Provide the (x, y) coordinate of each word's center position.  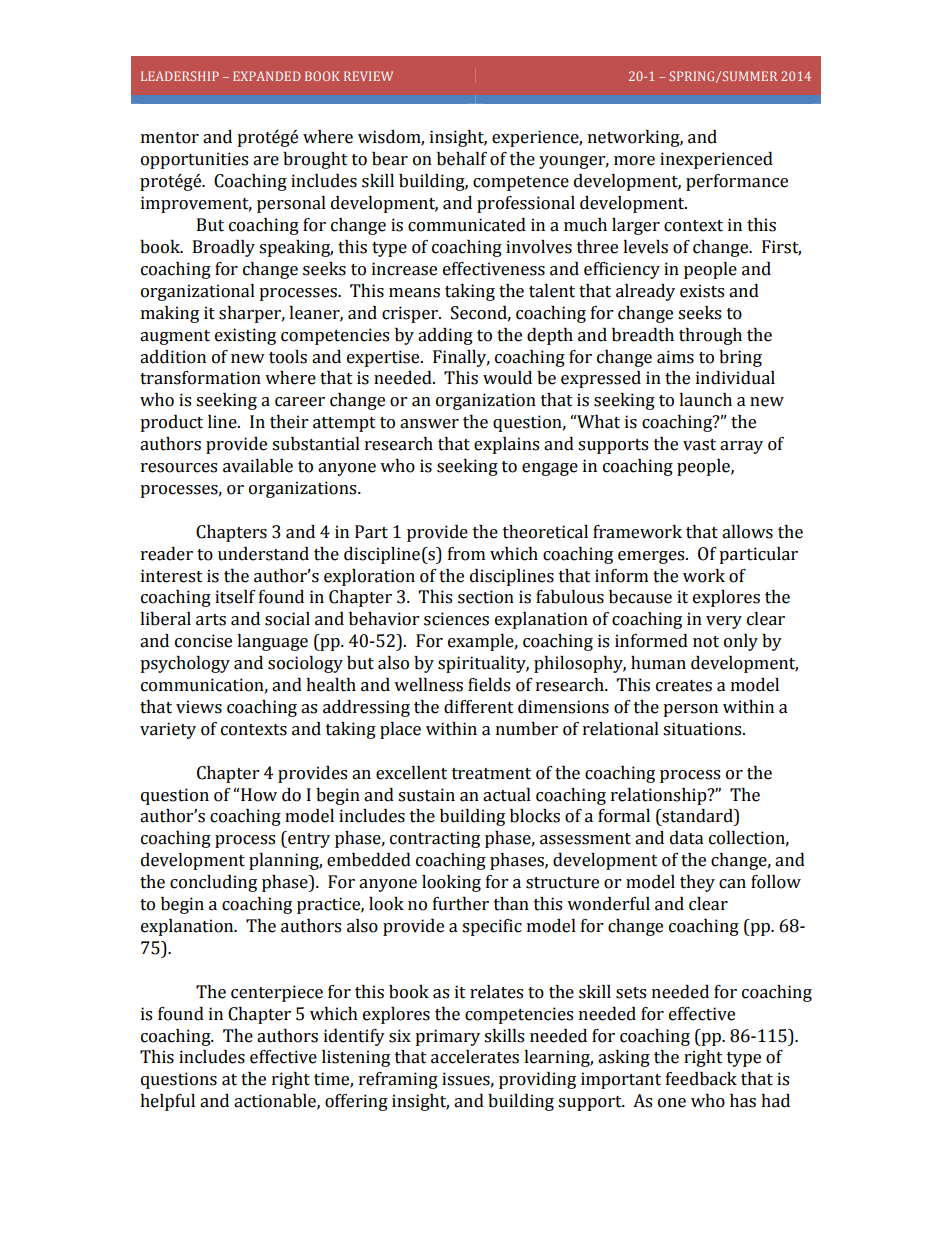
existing (245, 336)
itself (235, 597)
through (710, 336)
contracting (435, 839)
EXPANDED (267, 76)
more (634, 161)
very (724, 622)
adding (445, 336)
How (259, 795)
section (486, 597)
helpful (167, 1102)
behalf (462, 159)
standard (697, 816)
